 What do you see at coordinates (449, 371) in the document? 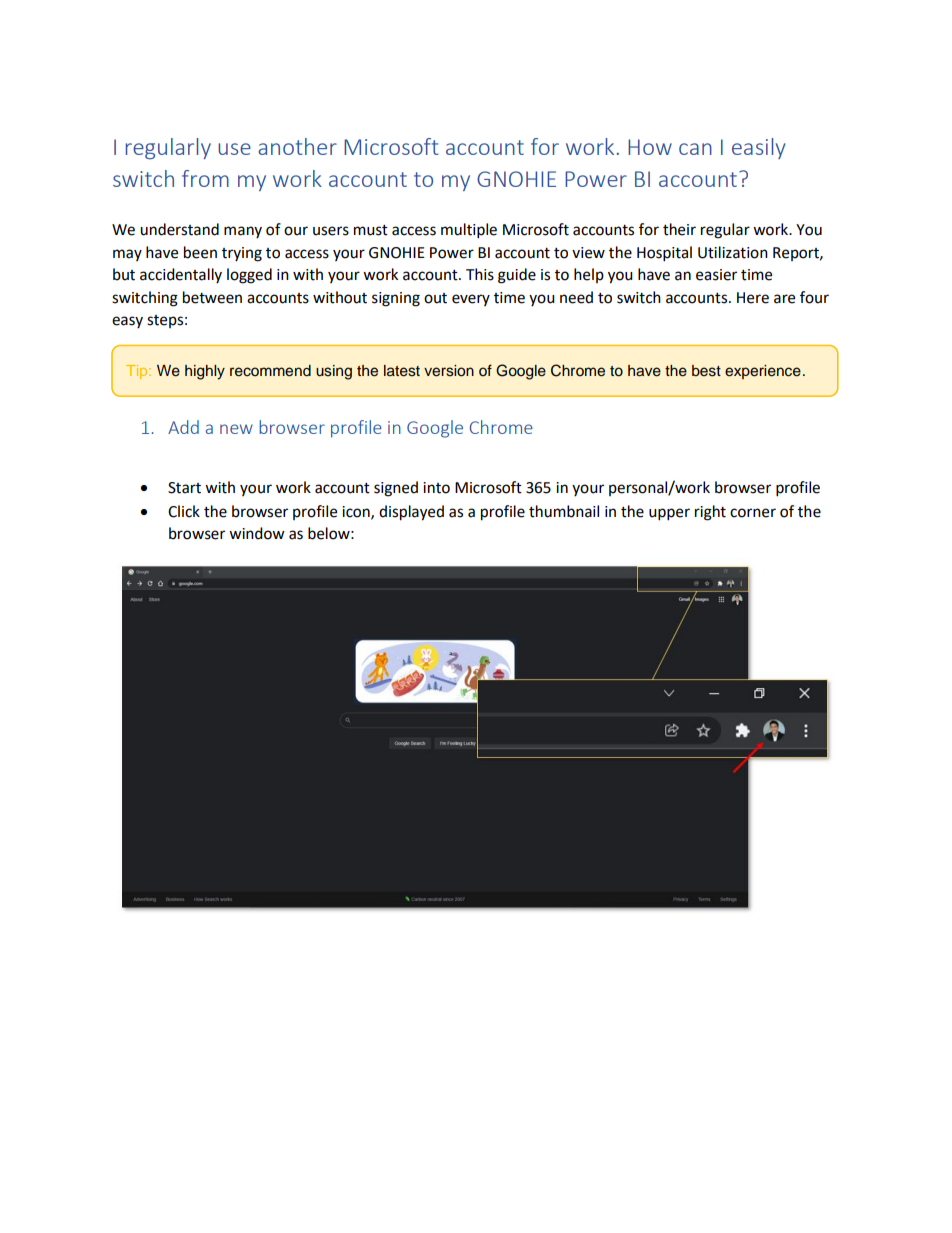
I see `version` at bounding box center [449, 371].
